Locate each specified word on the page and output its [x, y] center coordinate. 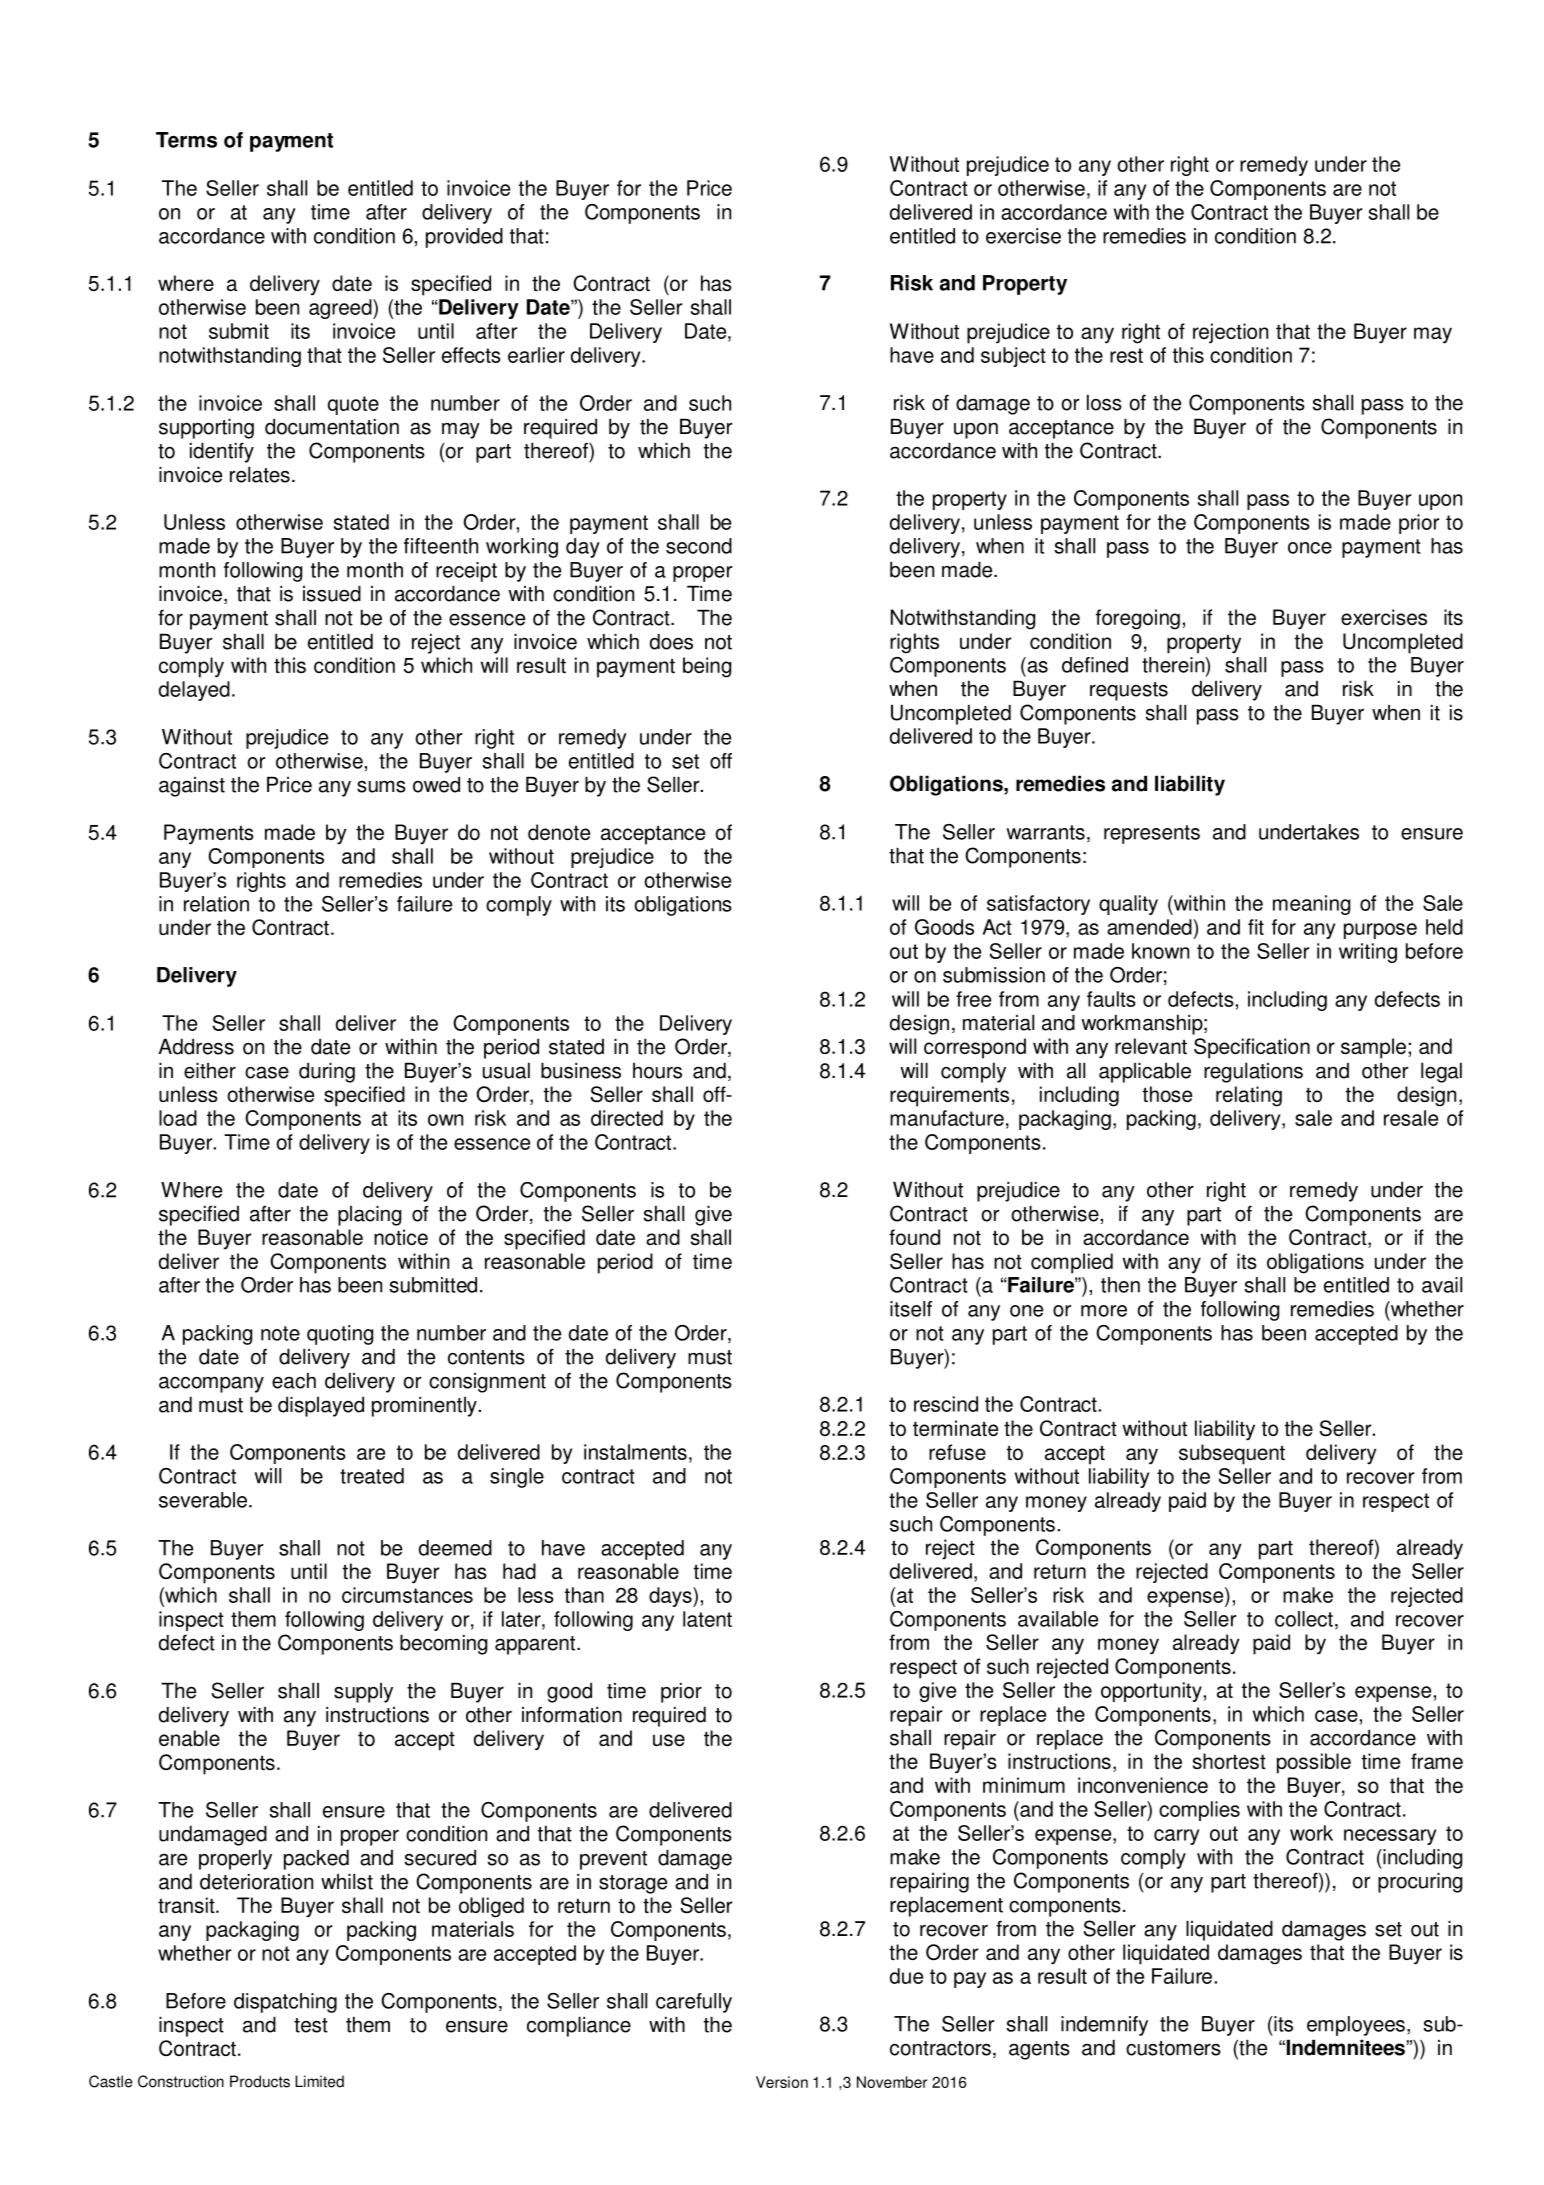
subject [1013, 357]
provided [464, 238]
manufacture [947, 1118]
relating [1249, 1096]
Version [782, 2082]
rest [1126, 355]
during [327, 1072]
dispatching [285, 2003]
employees [1356, 2026]
